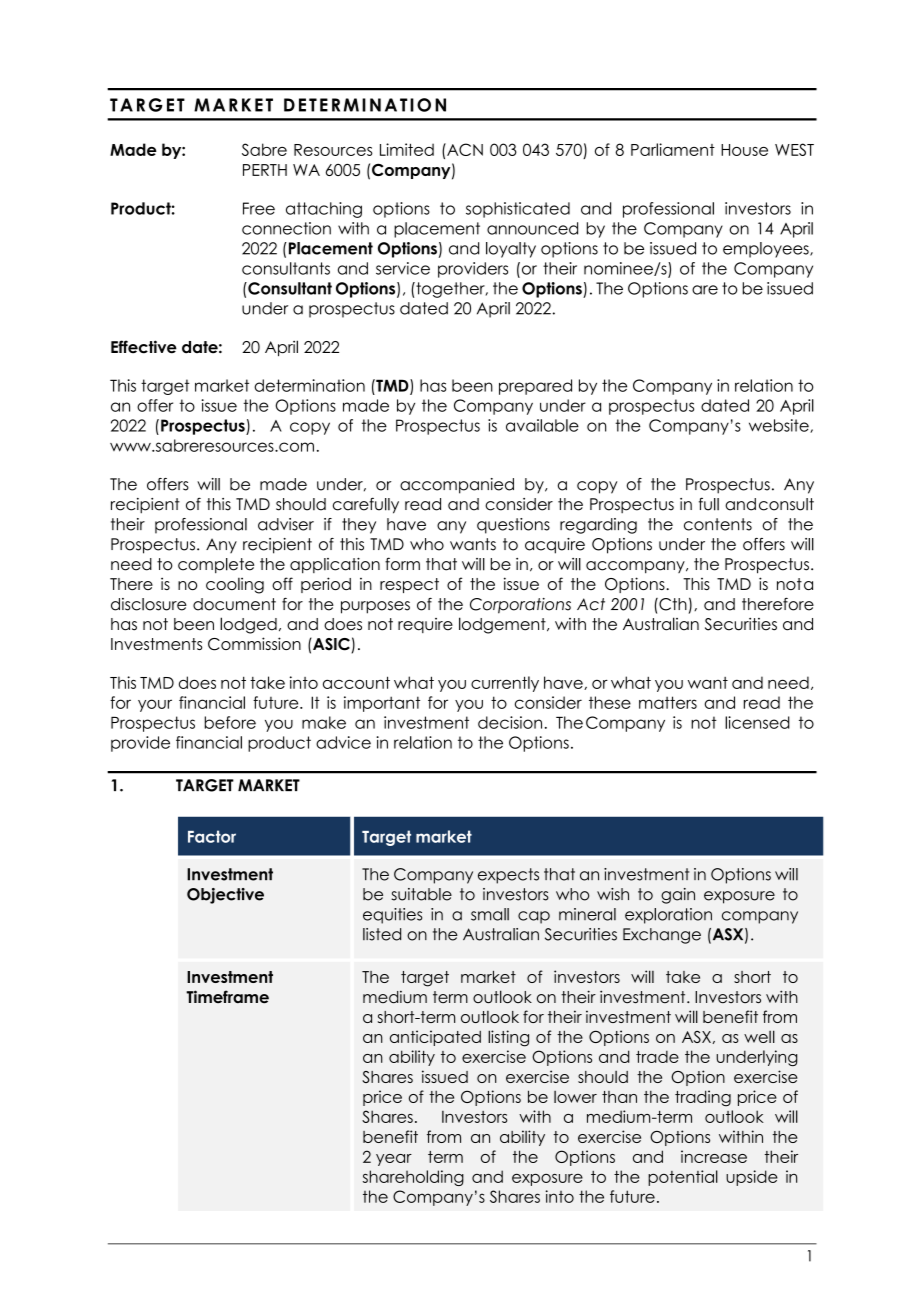 The height and width of the document is (1307, 924). Describe the element at coordinates (254, 644) in the document. I see `Commission` at that location.
